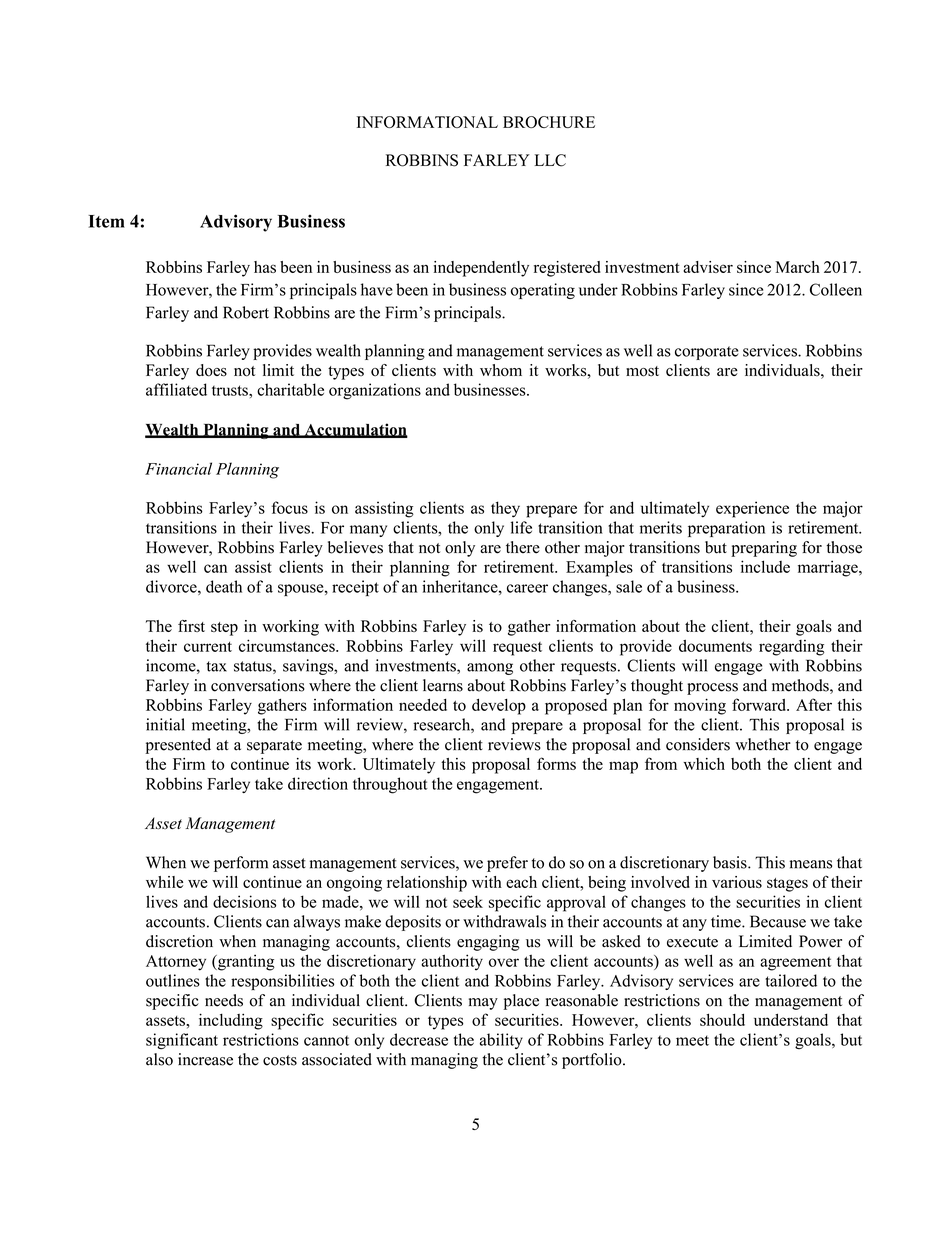 This screenshot has height=1233, width=952. I want to click on presented, so click(178, 746).
